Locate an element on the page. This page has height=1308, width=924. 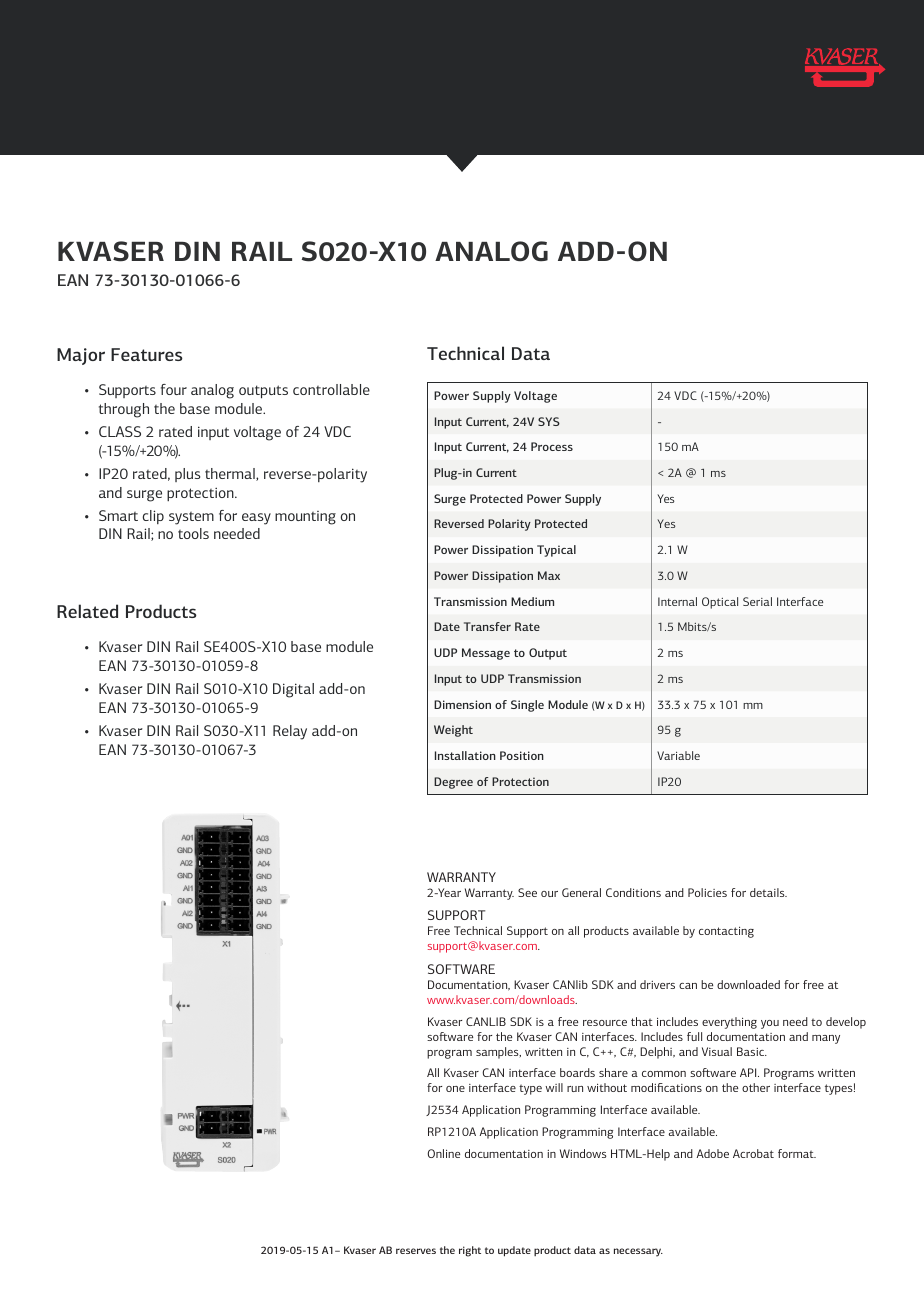
samples is located at coordinates (498, 1053).
